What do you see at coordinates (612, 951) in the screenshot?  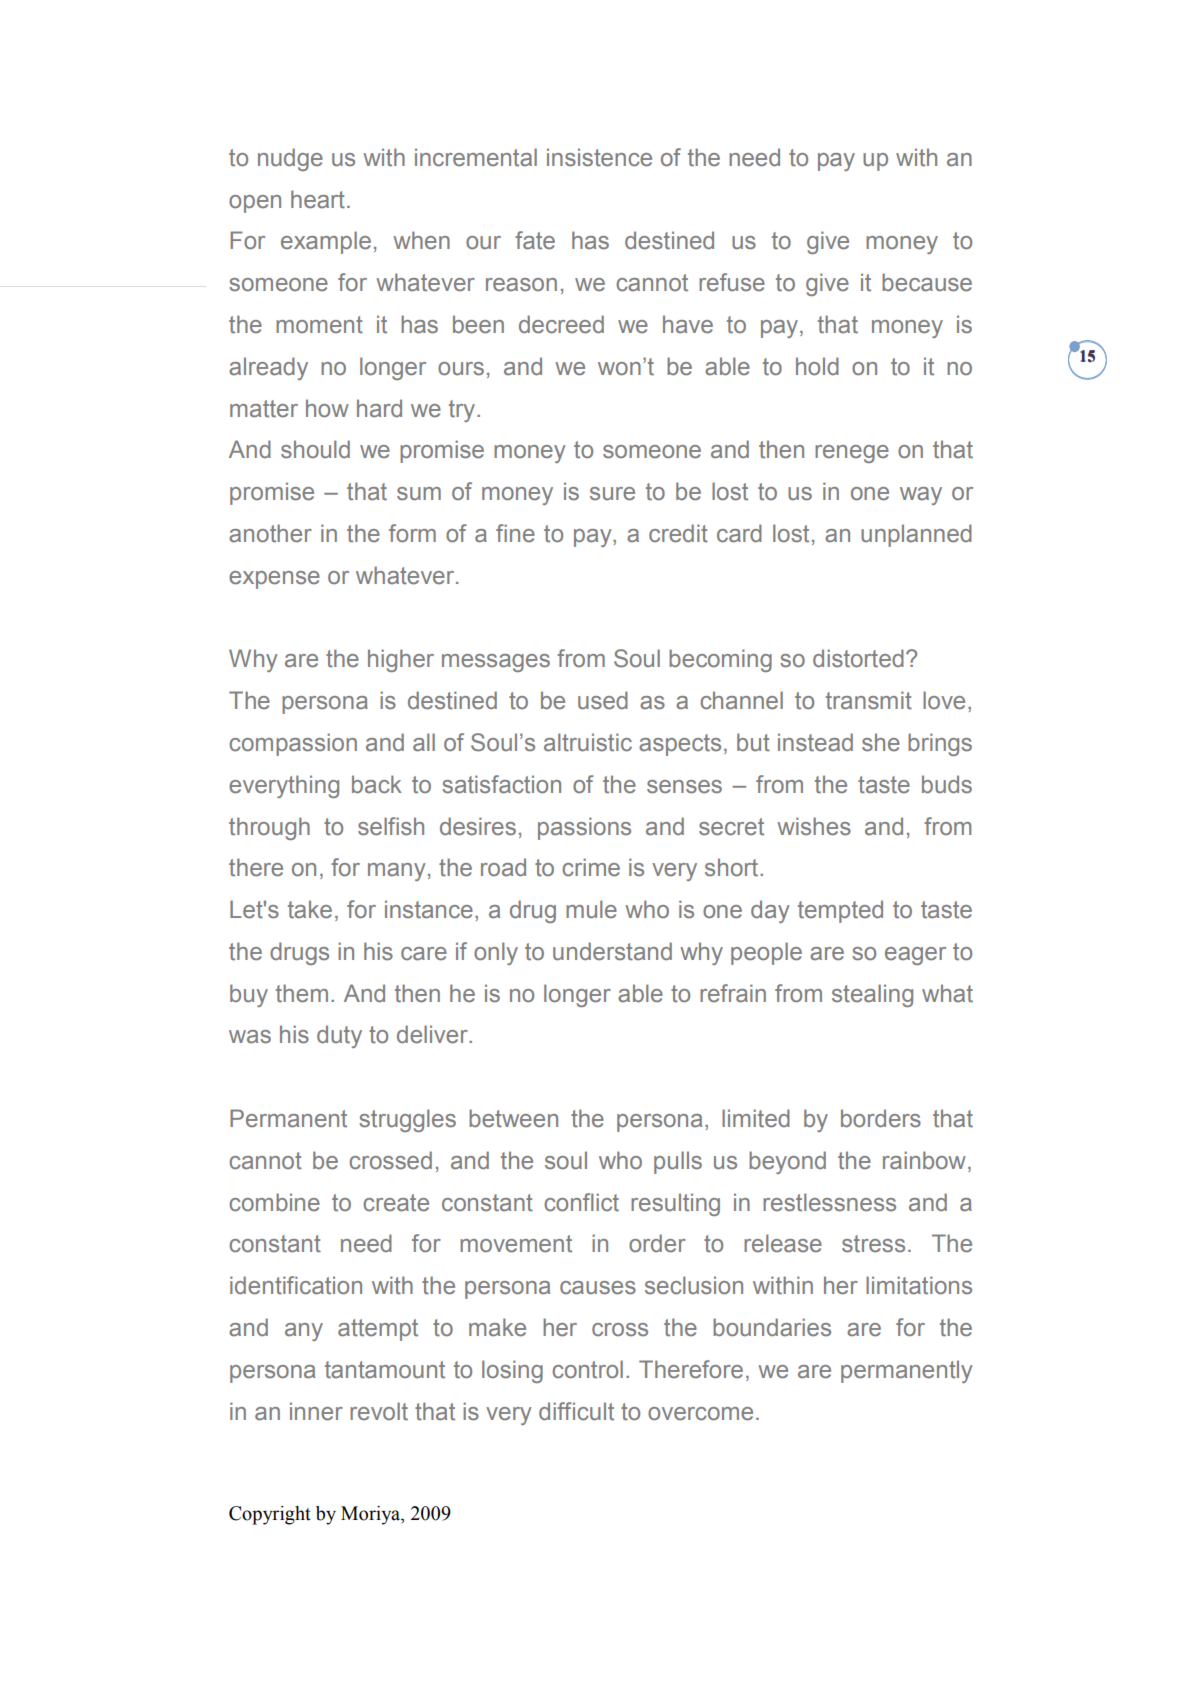 I see `understand` at bounding box center [612, 951].
